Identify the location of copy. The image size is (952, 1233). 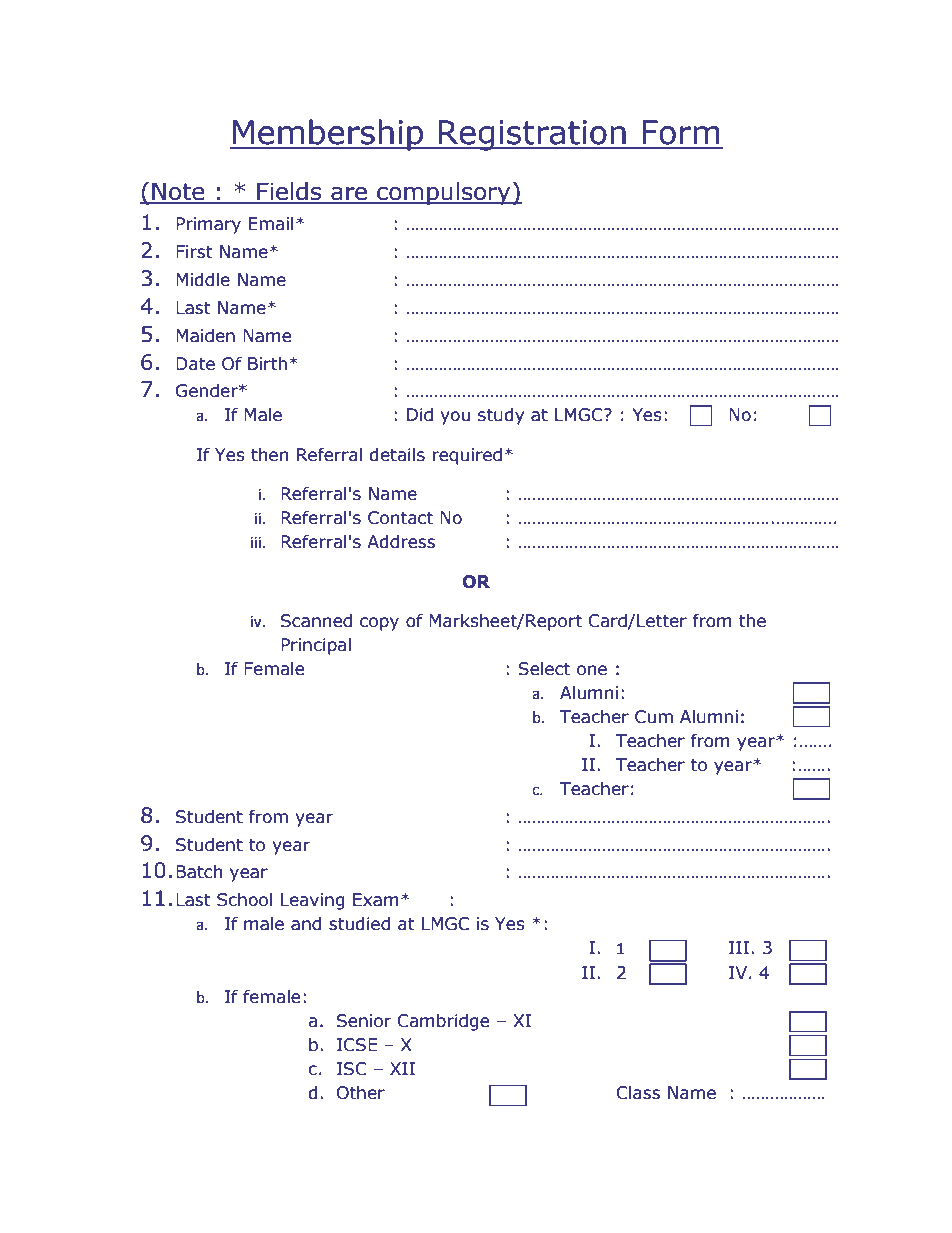
(379, 624).
